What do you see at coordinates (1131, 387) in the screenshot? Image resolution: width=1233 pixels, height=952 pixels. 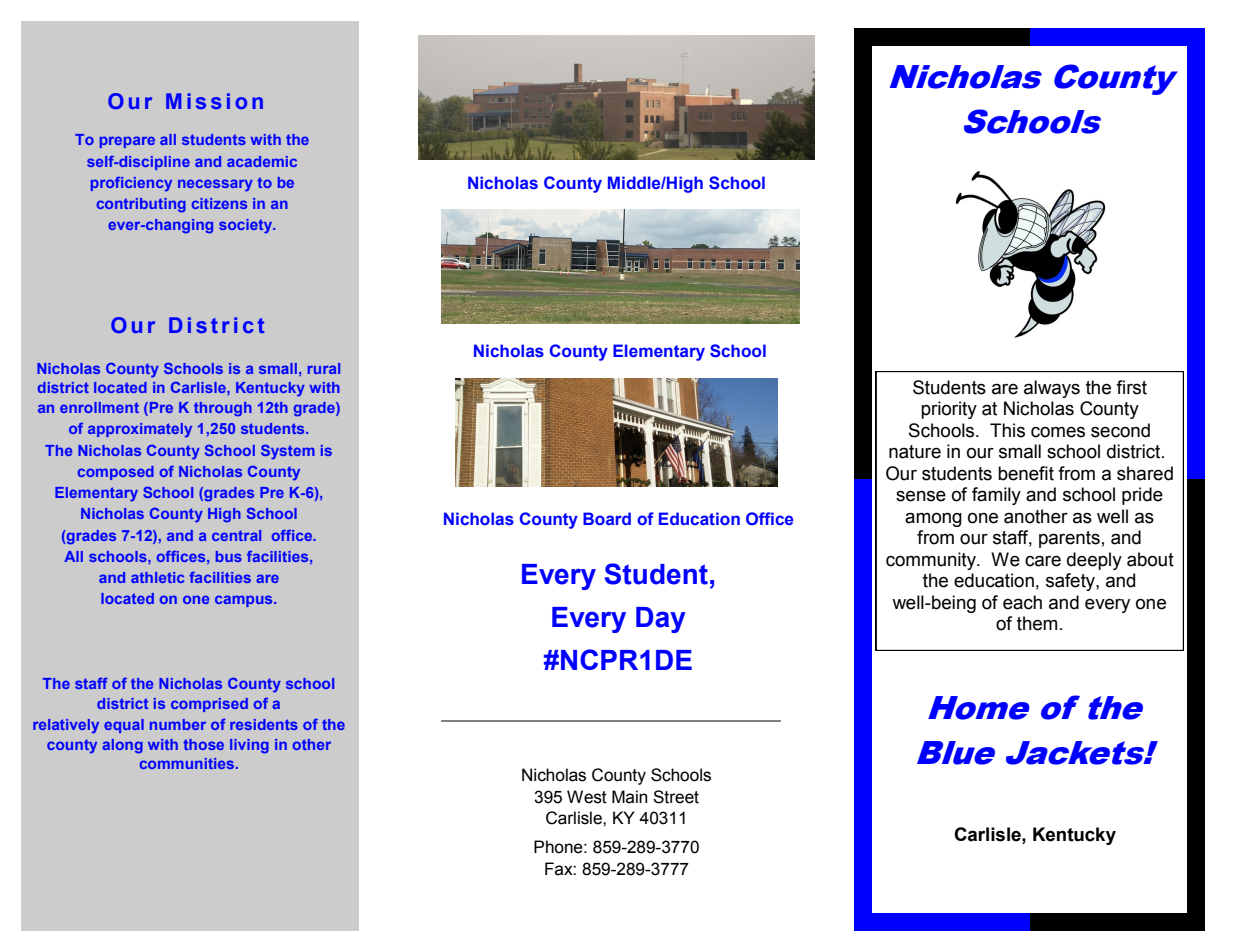 I see `first` at bounding box center [1131, 387].
